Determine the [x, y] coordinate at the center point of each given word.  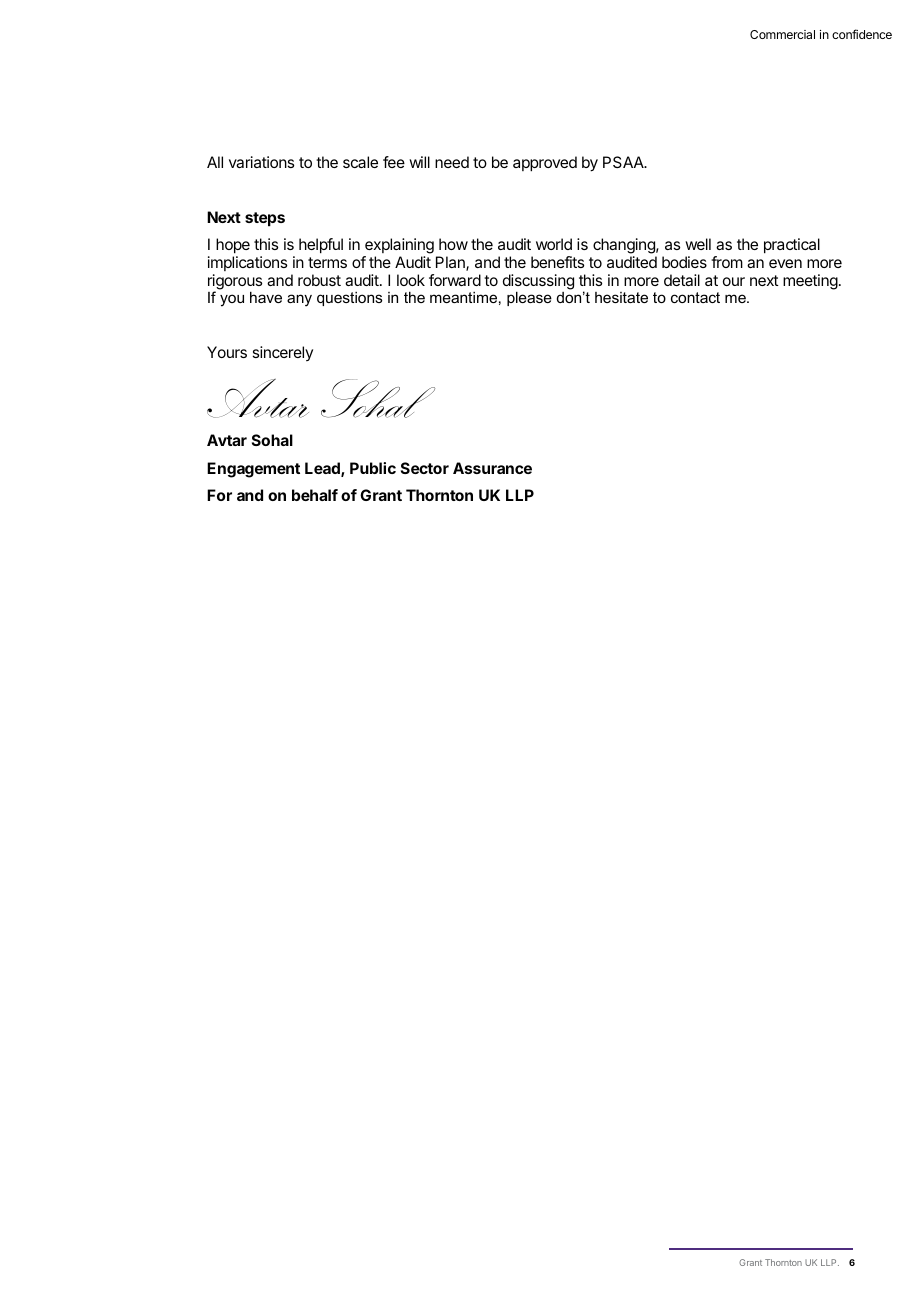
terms [327, 262]
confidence [862, 34]
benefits [557, 262]
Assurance [492, 468]
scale [360, 162]
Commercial [782, 34]
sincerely [282, 353]
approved [545, 164]
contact [695, 297]
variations [261, 162]
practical [792, 246]
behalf [315, 495]
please [529, 298]
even [785, 263]
